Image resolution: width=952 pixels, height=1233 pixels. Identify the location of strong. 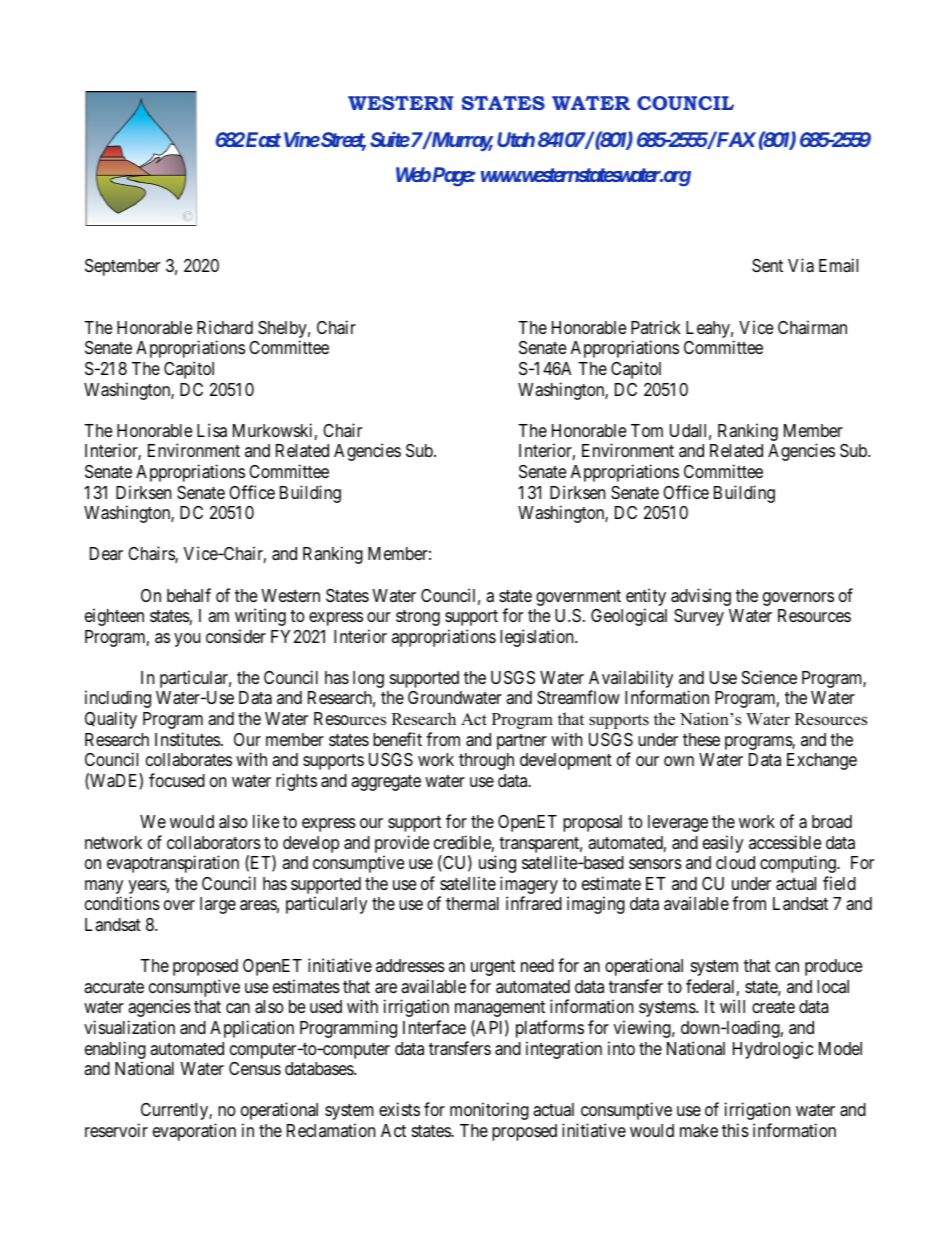
(418, 618).
